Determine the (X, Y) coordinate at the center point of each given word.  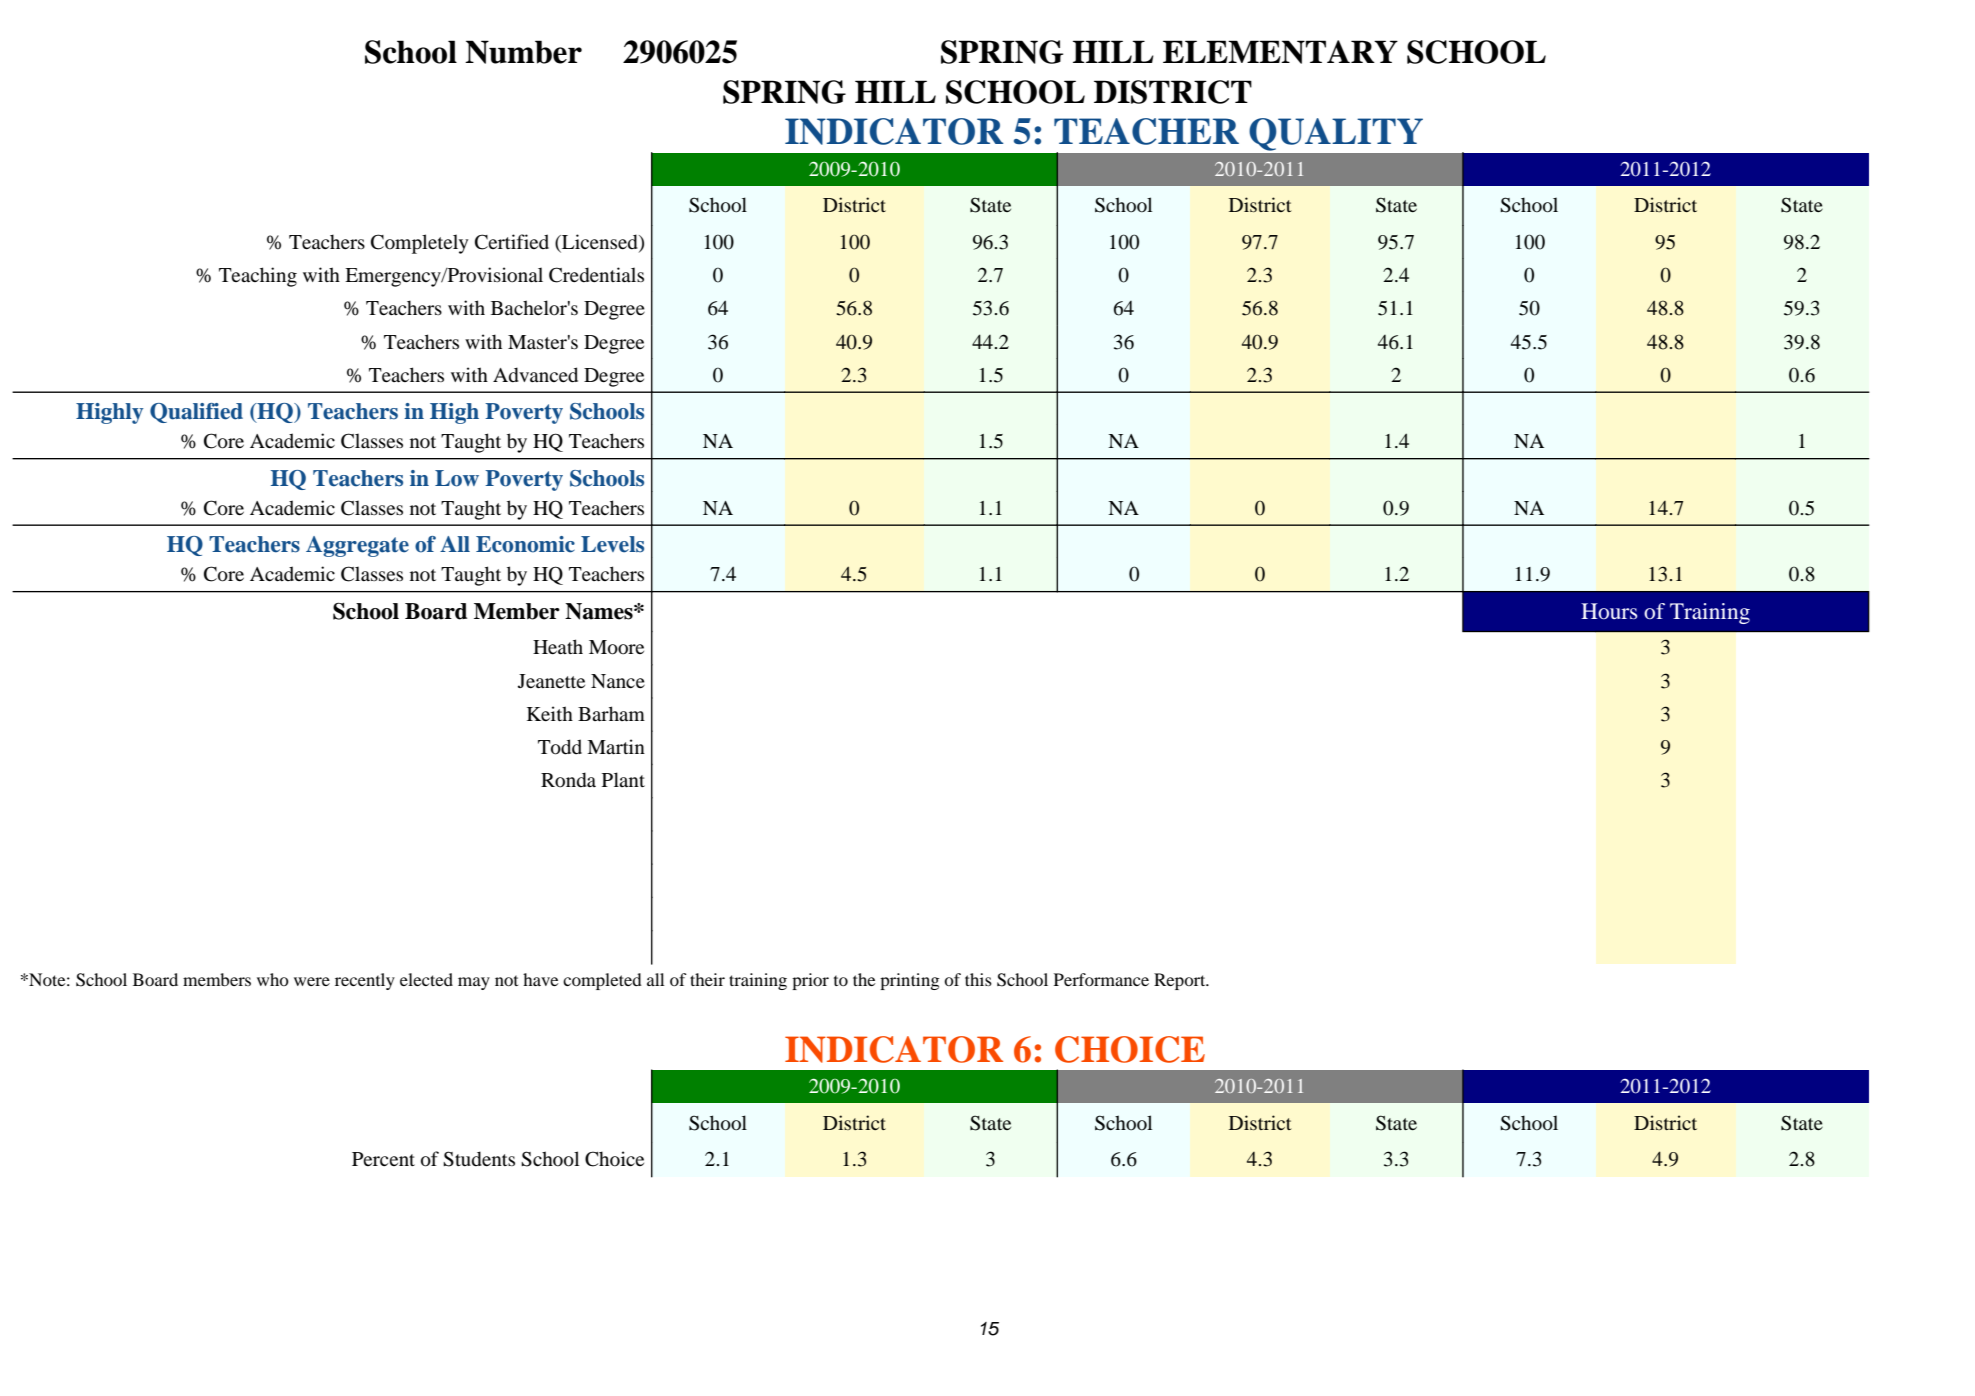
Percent (383, 1159)
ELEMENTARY (1280, 52)
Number (523, 52)
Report (1181, 981)
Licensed (600, 243)
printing (909, 981)
